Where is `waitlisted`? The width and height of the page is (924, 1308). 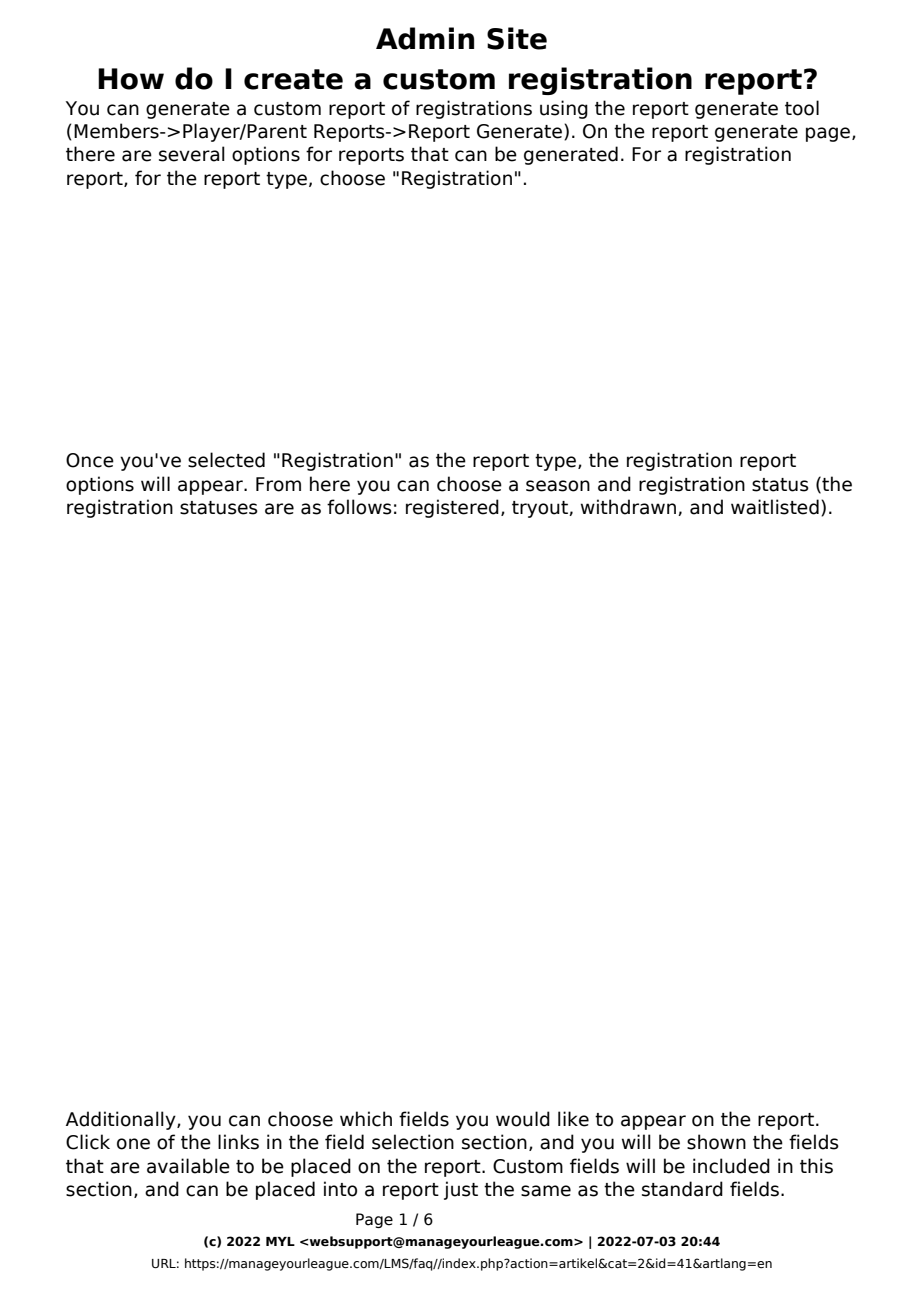
waitlisted is located at coordinates (775, 507).
